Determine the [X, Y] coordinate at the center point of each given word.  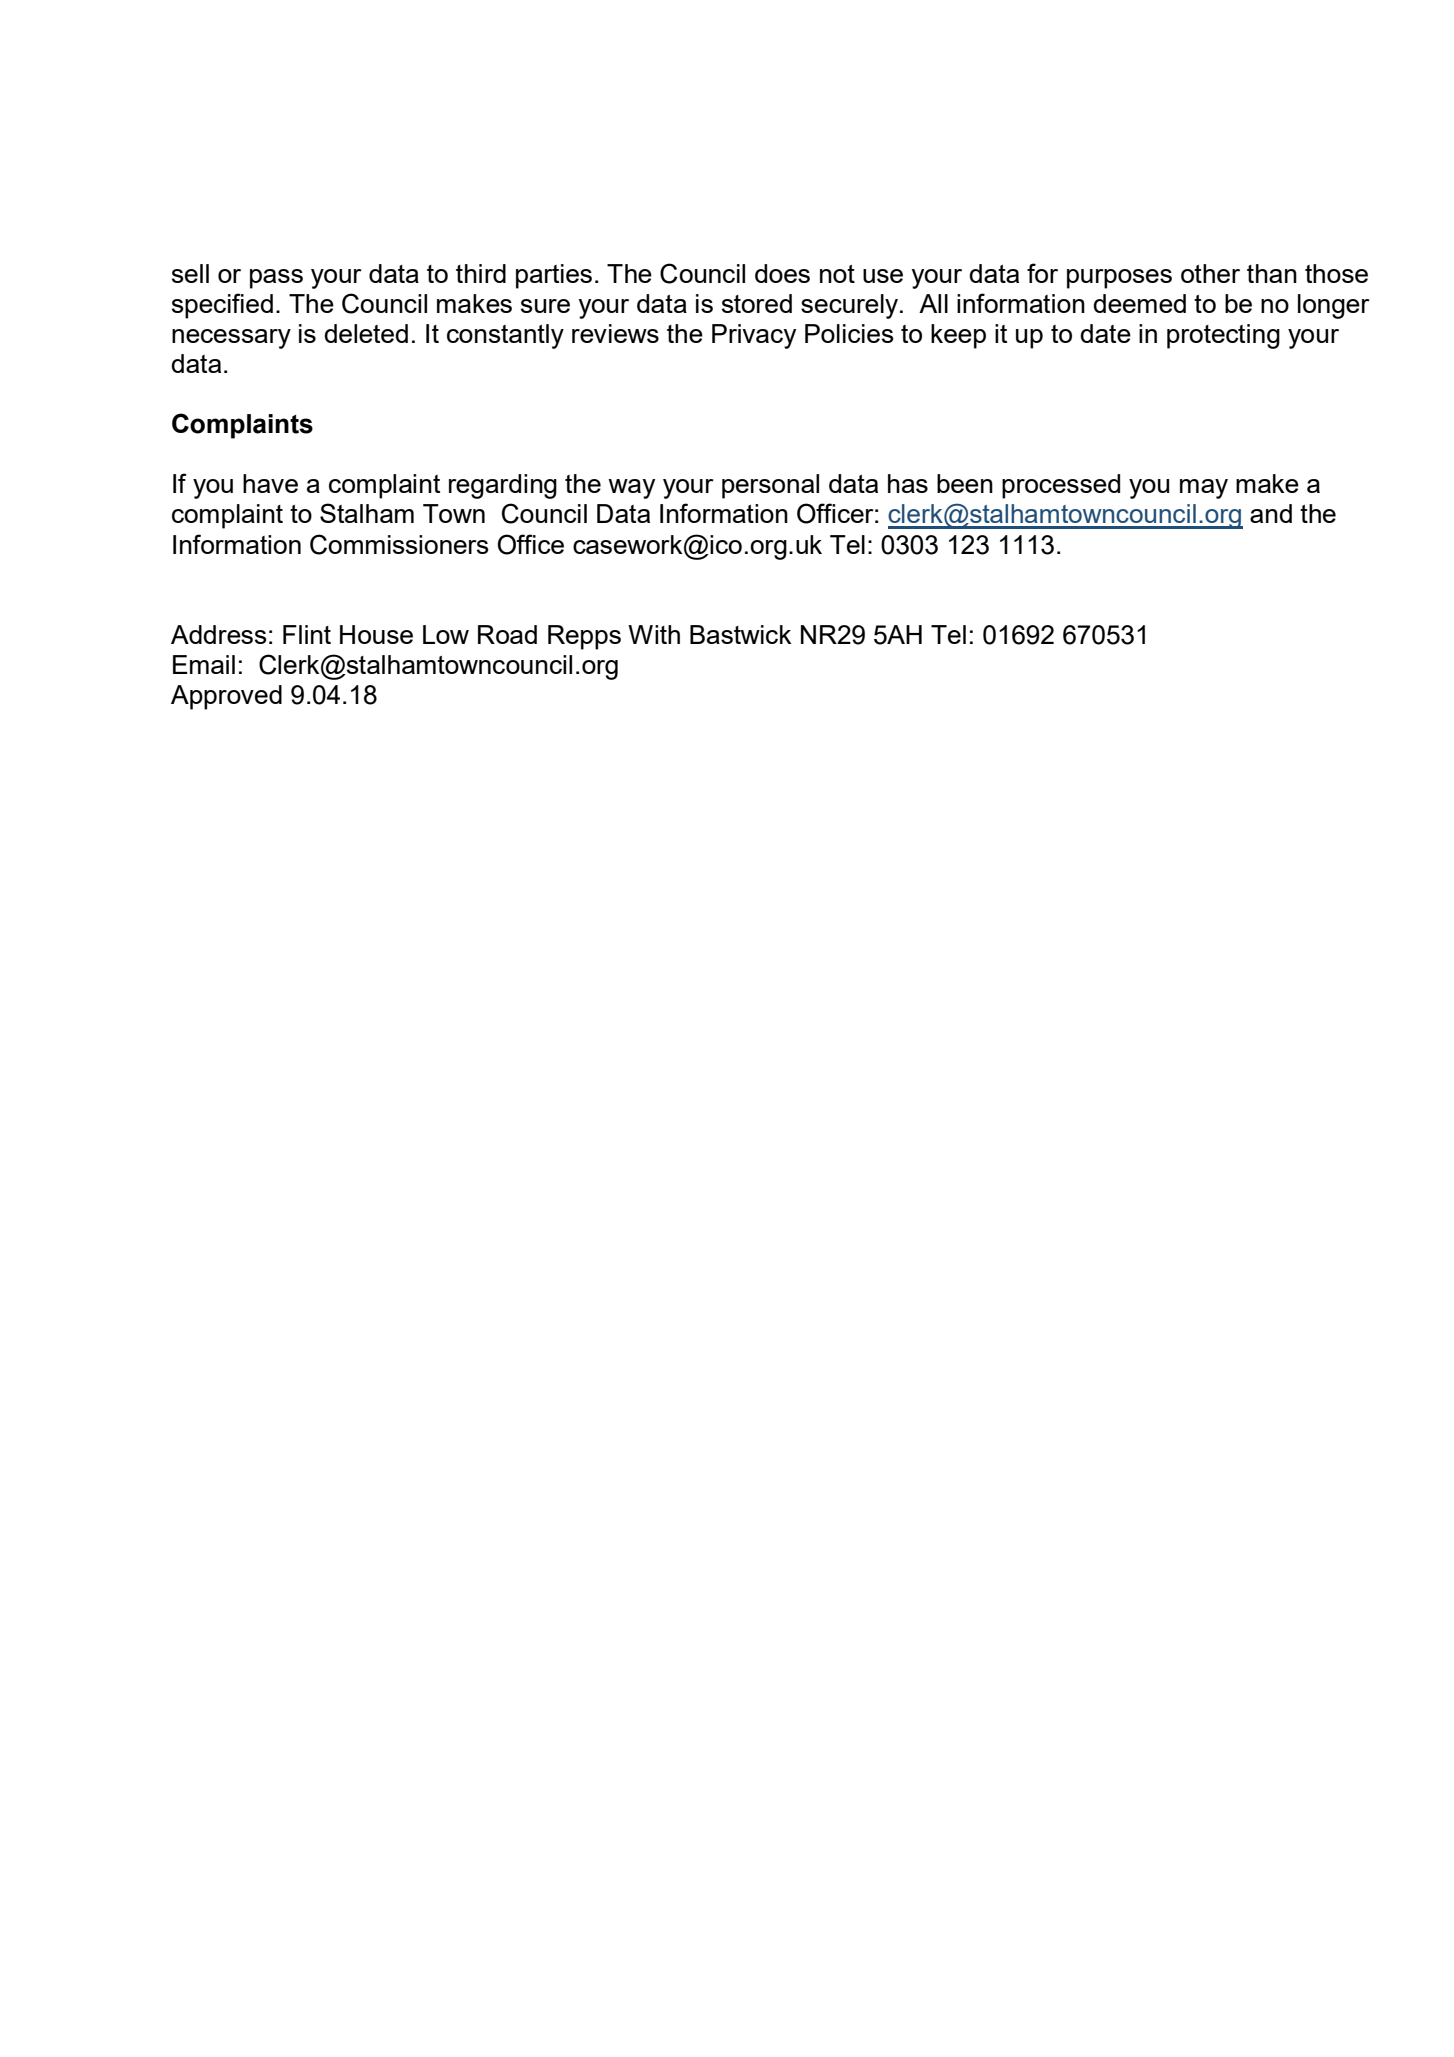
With [654, 634]
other [1210, 273]
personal [770, 486]
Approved [226, 697]
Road [507, 634]
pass [276, 279]
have [270, 483]
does [782, 273]
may [1204, 489]
